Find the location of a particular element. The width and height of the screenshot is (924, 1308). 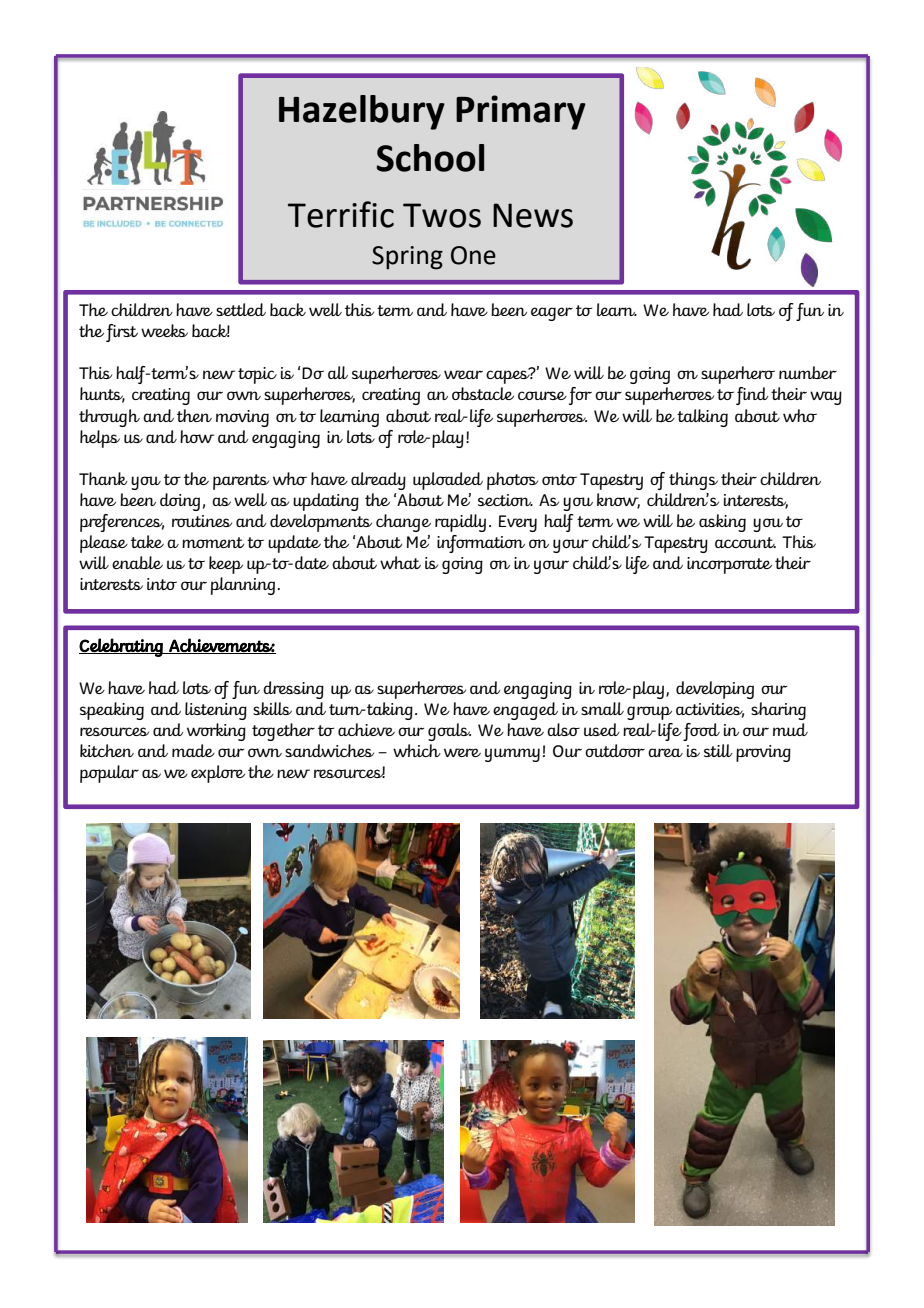

how is located at coordinates (197, 436).
